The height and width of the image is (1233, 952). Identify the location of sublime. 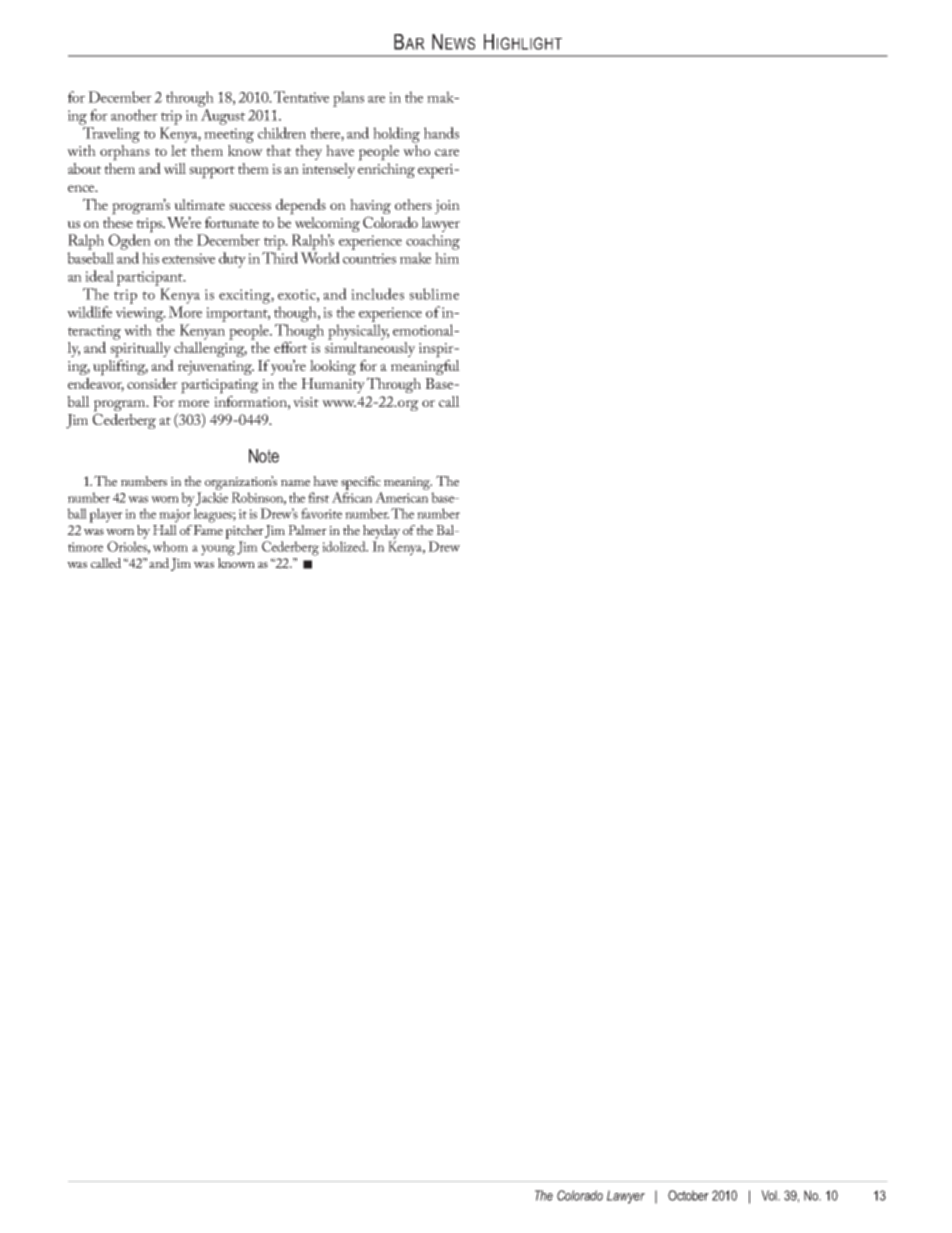
(434, 294).
